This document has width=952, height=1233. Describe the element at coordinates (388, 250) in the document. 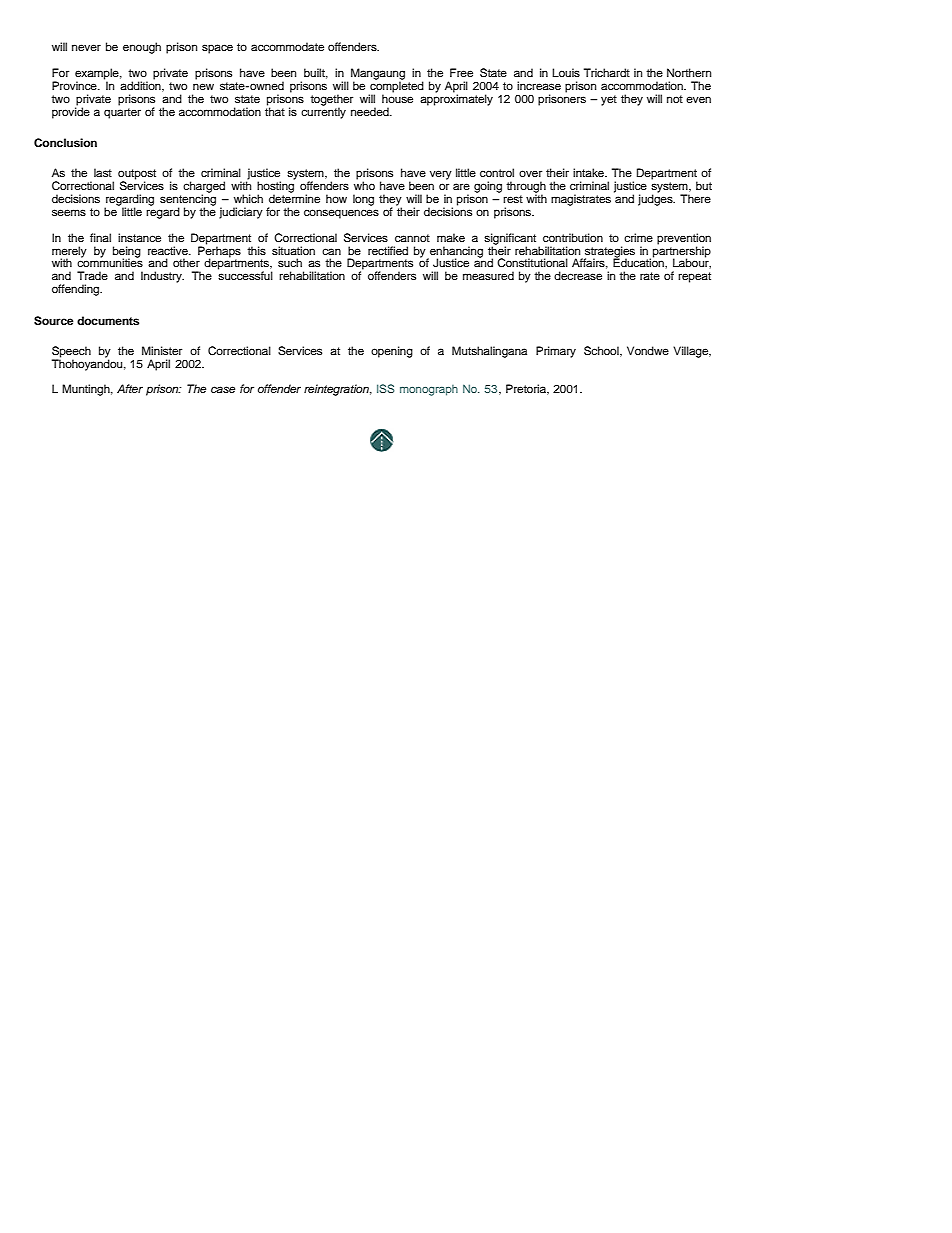

I see `rectified` at that location.
